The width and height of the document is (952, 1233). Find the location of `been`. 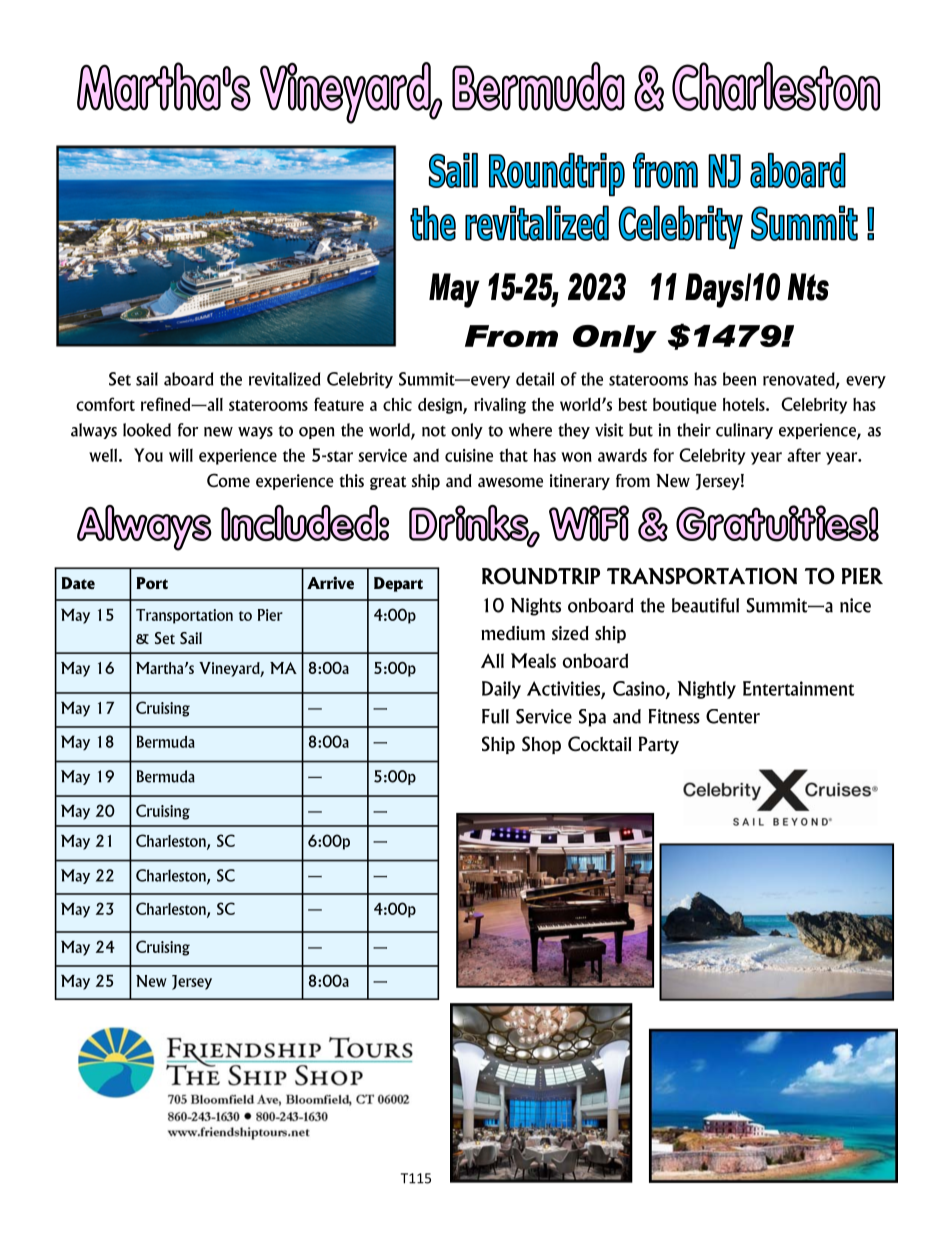

been is located at coordinates (739, 379).
